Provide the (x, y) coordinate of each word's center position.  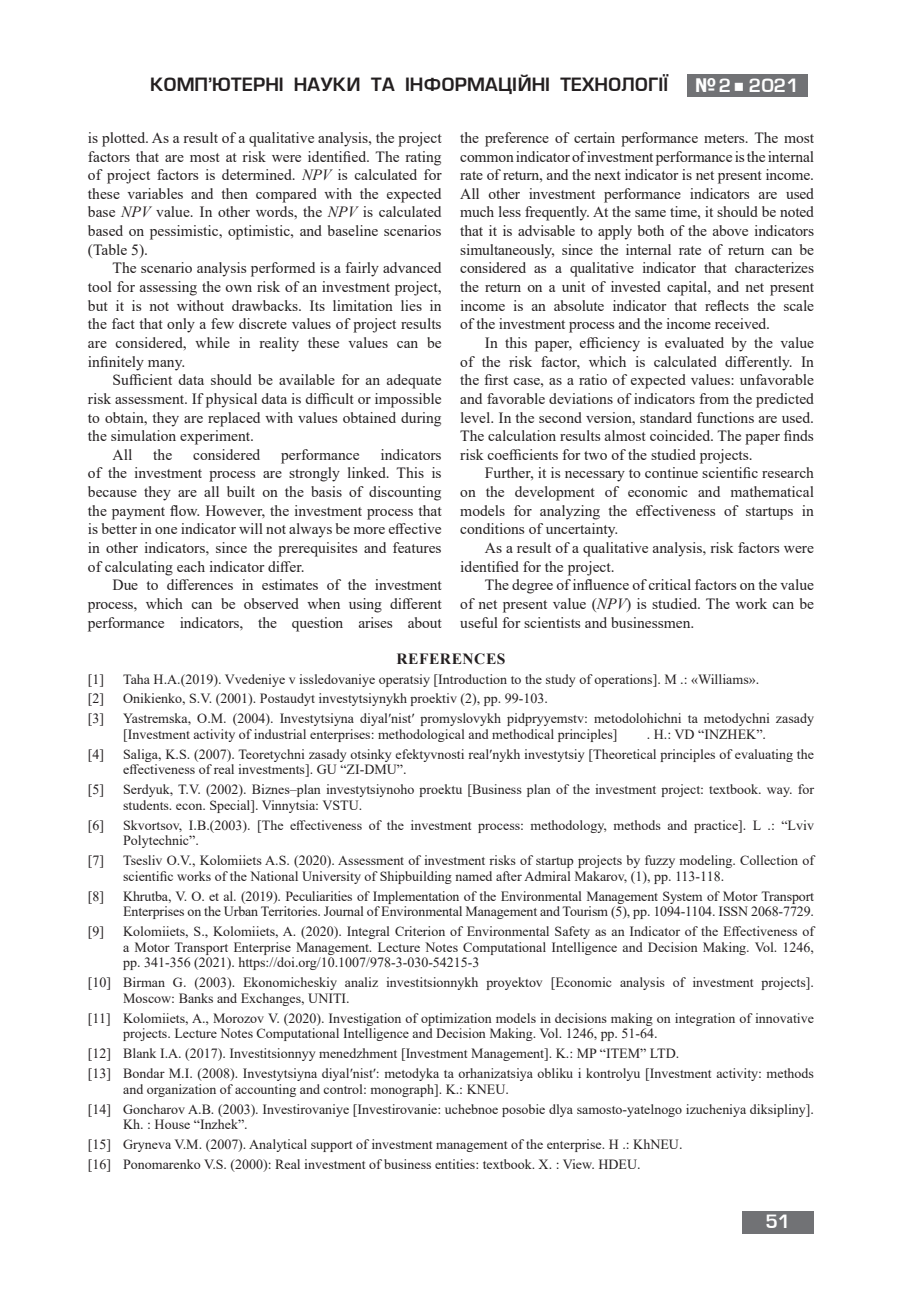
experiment (216, 437)
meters (725, 138)
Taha (136, 679)
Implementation (416, 897)
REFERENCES (451, 659)
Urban (241, 911)
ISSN (733, 911)
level (477, 417)
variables (155, 193)
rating (423, 158)
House (172, 1124)
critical (669, 584)
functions (725, 417)
